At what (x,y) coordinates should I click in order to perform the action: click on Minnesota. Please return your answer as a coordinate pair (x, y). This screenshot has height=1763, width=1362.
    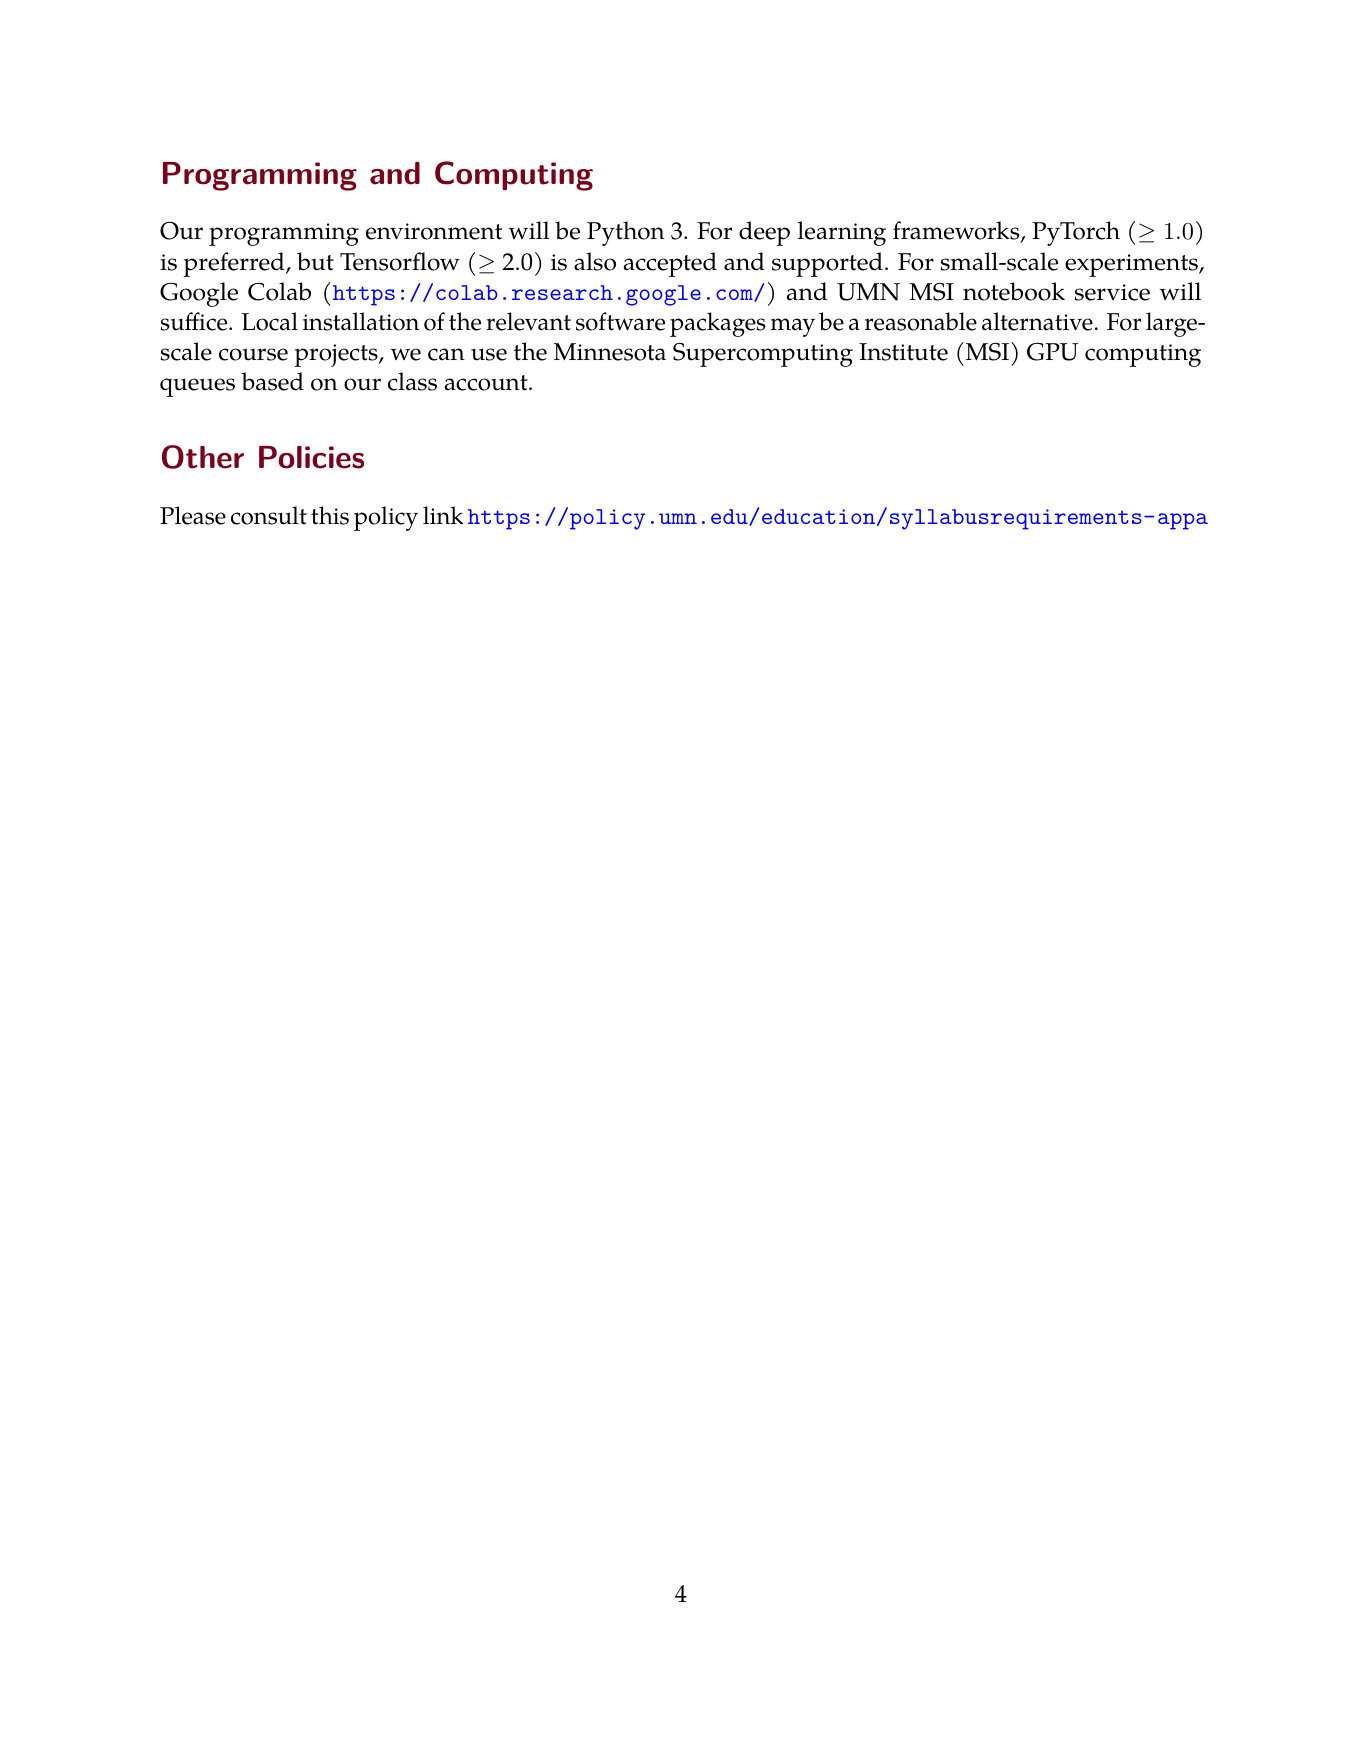
    Looking at the image, I should click on (610, 352).
